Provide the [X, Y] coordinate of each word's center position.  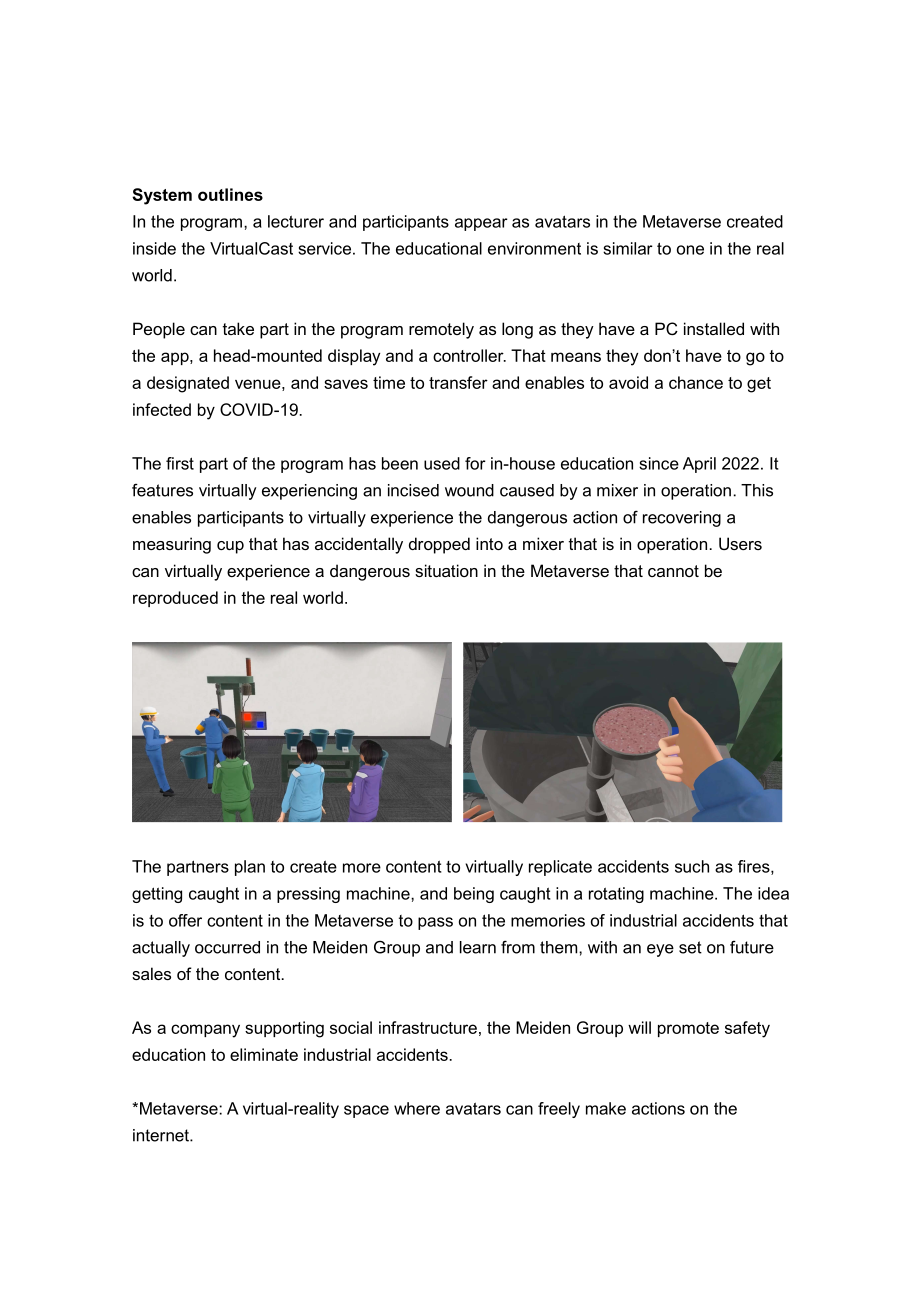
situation [446, 570]
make [606, 1108]
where [417, 1108]
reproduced [175, 599]
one [690, 250]
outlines [230, 194]
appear [481, 224]
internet [162, 1135]
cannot [673, 571]
